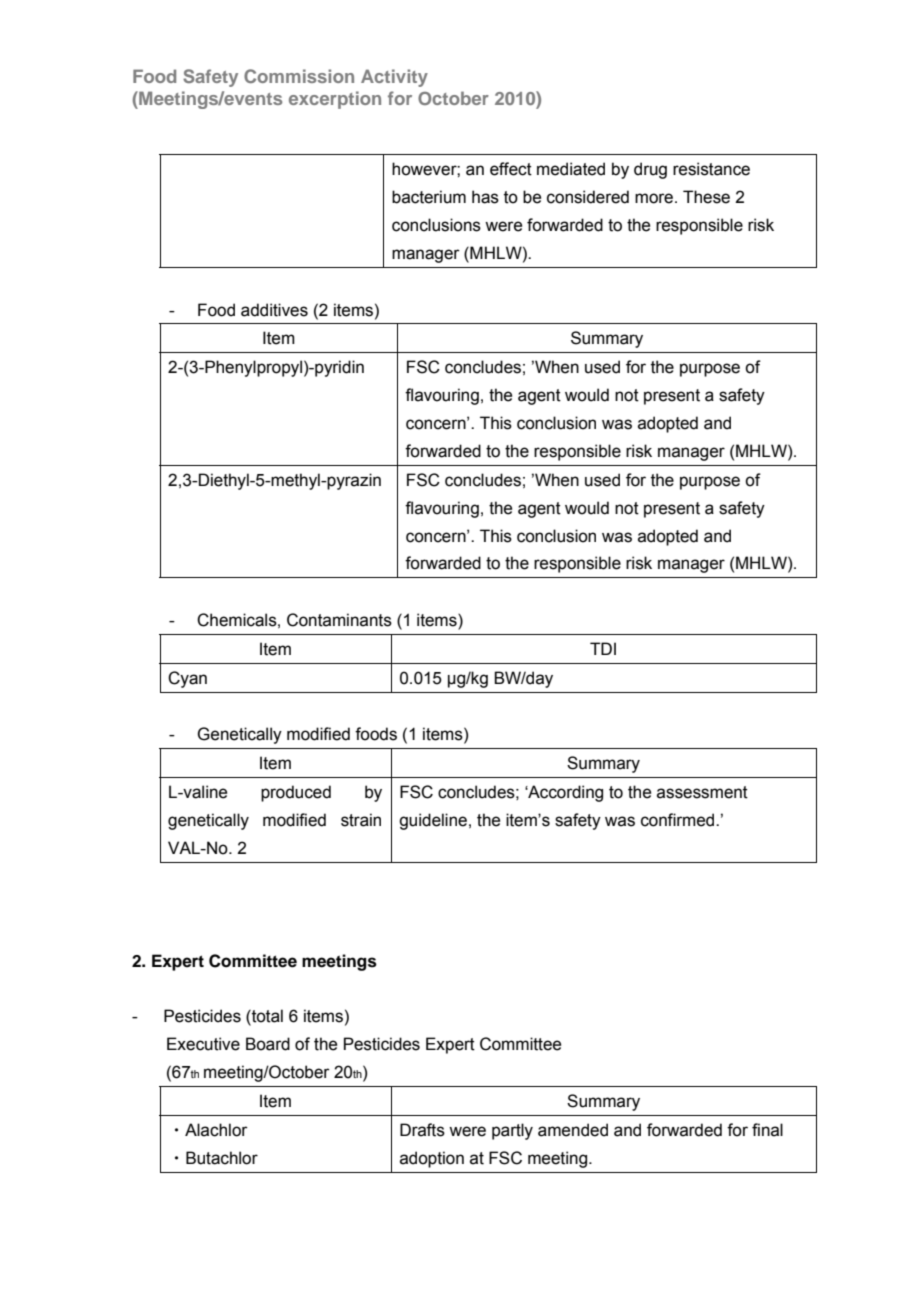 The height and width of the screenshot is (1308, 924). What do you see at coordinates (511, 169) in the screenshot?
I see `effect` at bounding box center [511, 169].
